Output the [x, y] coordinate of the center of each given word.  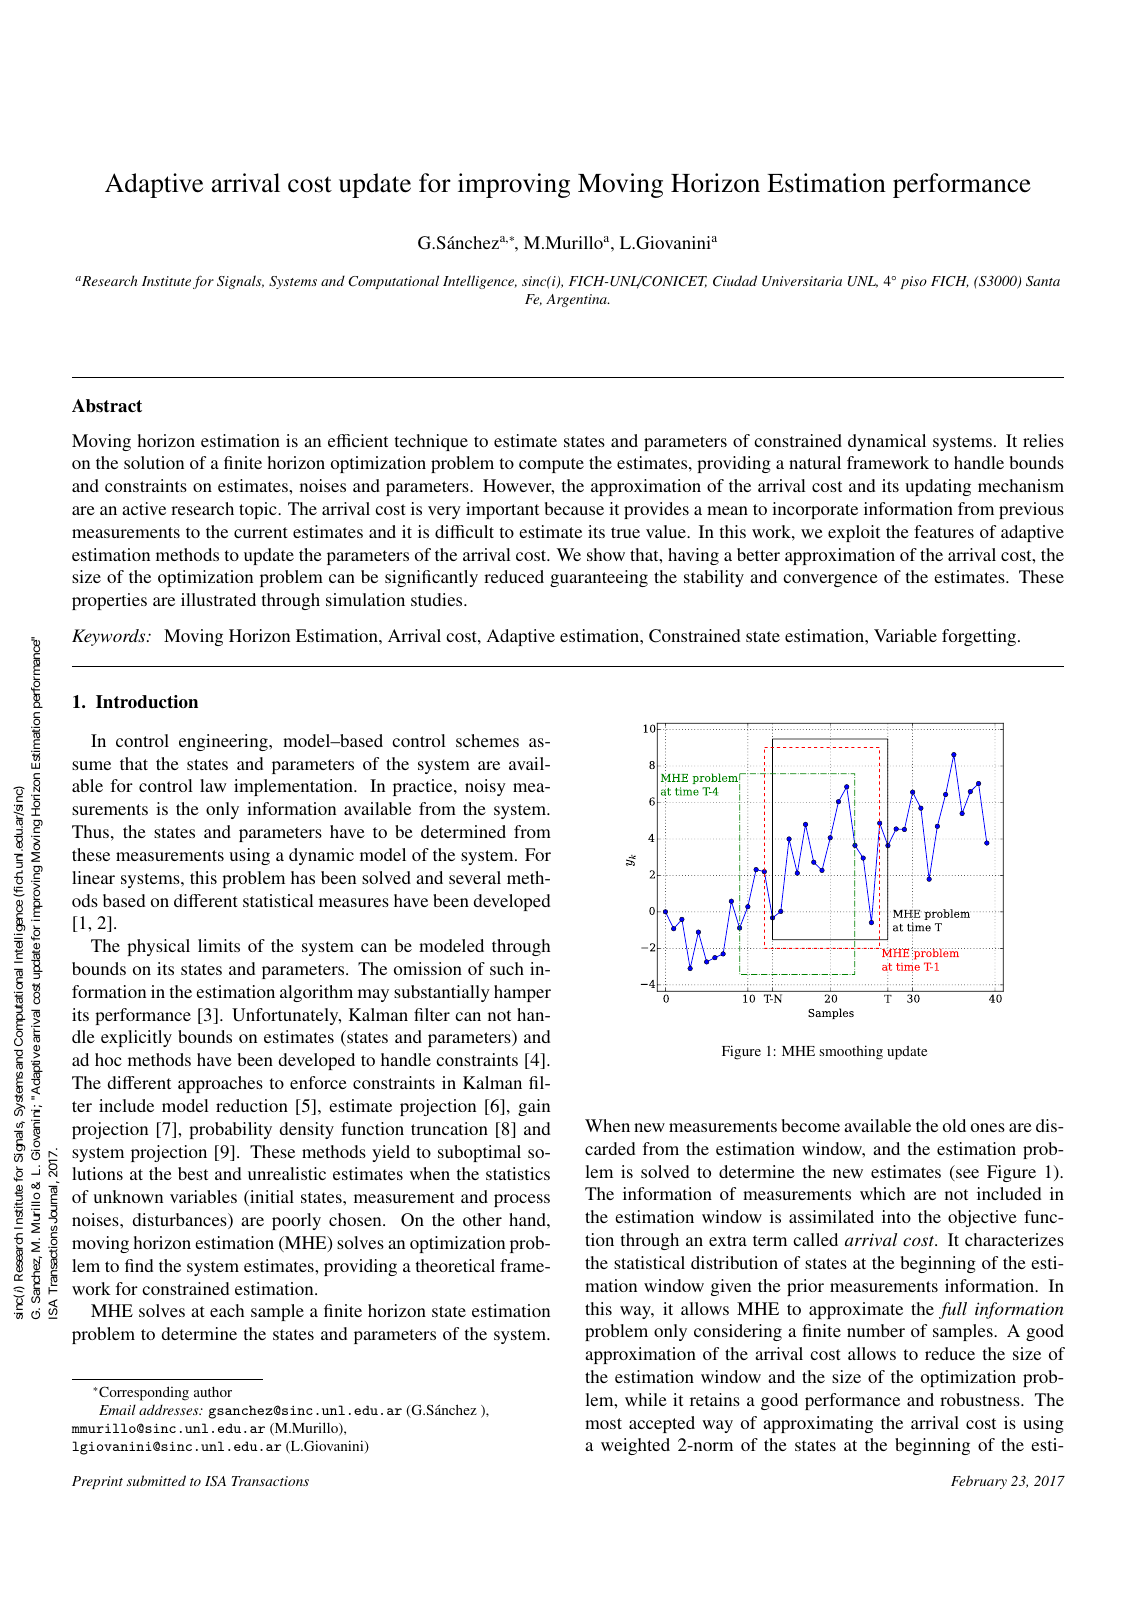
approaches [220, 1084]
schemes [487, 740]
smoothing [851, 1052]
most [603, 1423]
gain [534, 1107]
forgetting [980, 637]
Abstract [107, 406]
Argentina [577, 300]
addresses [170, 1409]
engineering [224, 742]
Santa [1043, 281]
